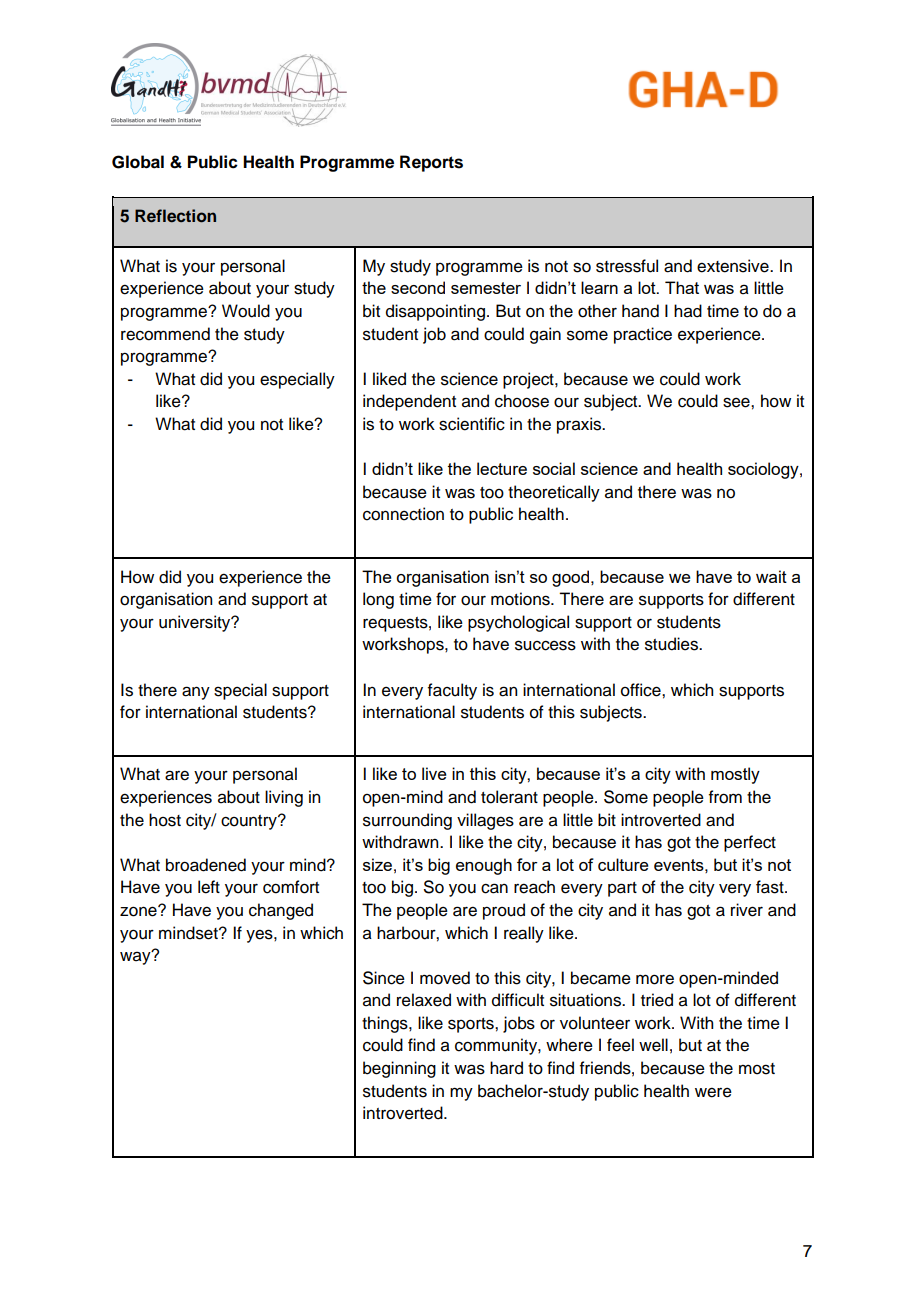 This screenshot has width=924, height=1307. I want to click on were, so click(713, 1092).
